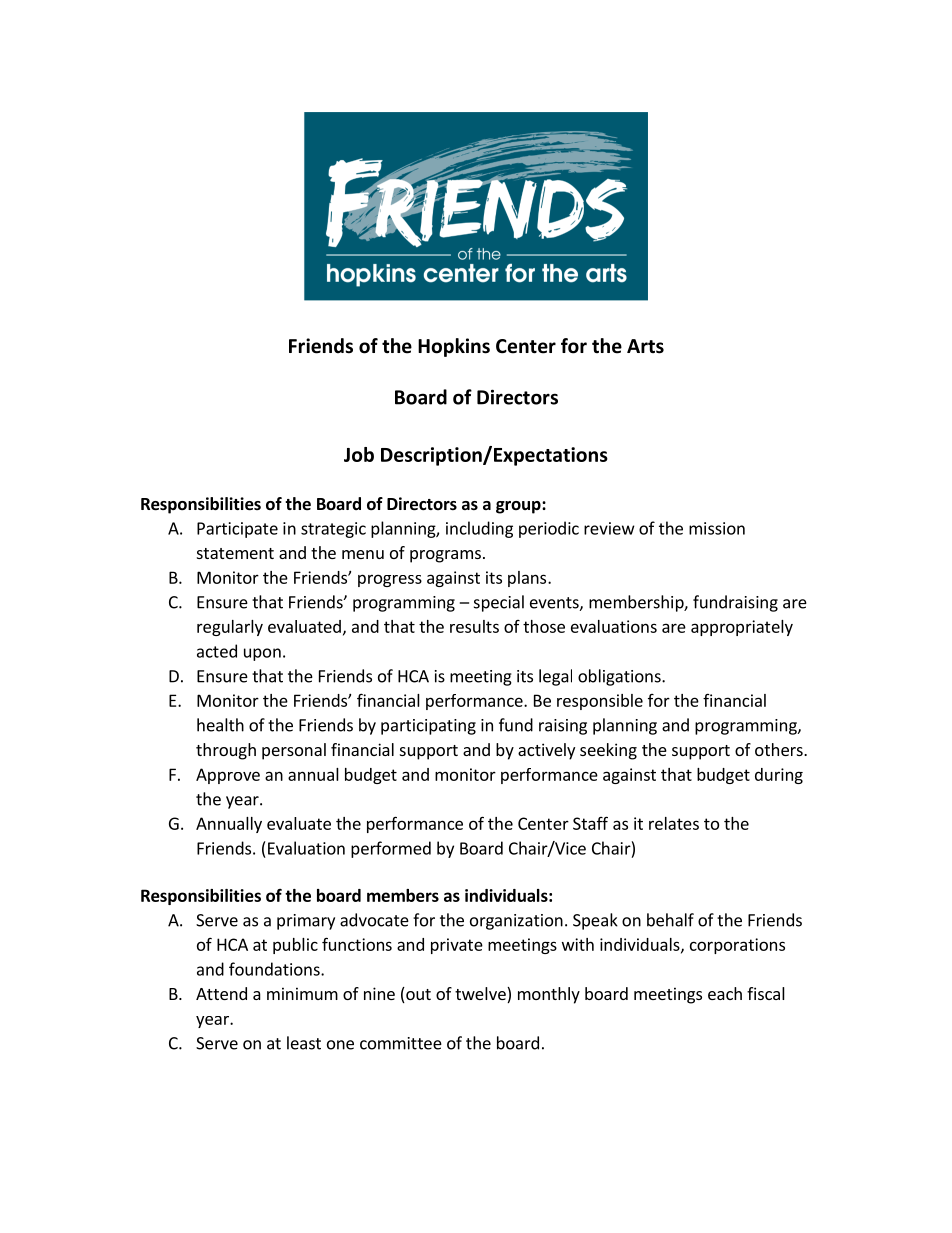  What do you see at coordinates (481, 995) in the page?
I see `twelve` at bounding box center [481, 995].
